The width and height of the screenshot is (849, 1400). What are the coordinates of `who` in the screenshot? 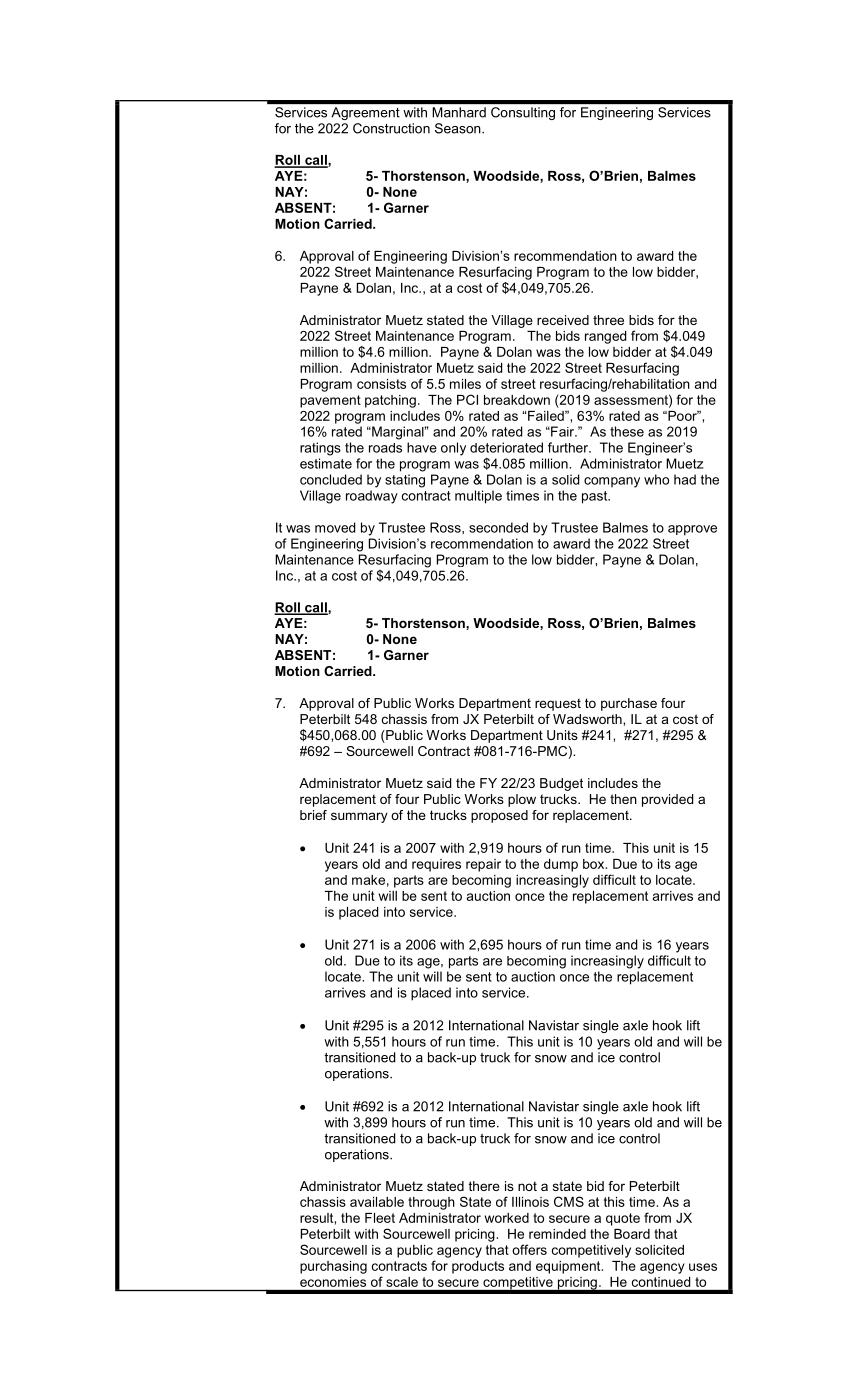 It's located at (656, 479).
